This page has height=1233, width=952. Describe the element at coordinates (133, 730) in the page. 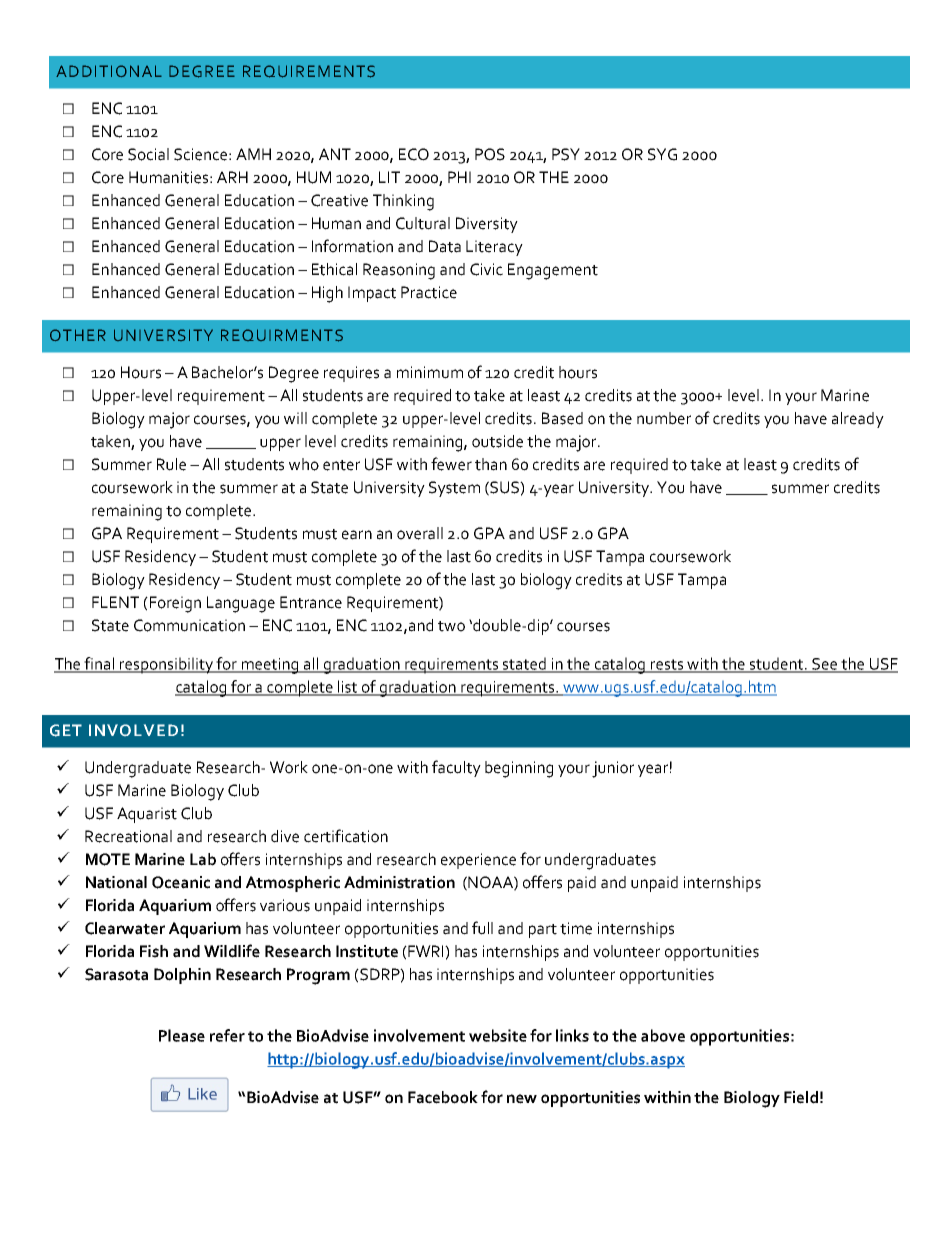

I see `INVOLVED` at that location.
